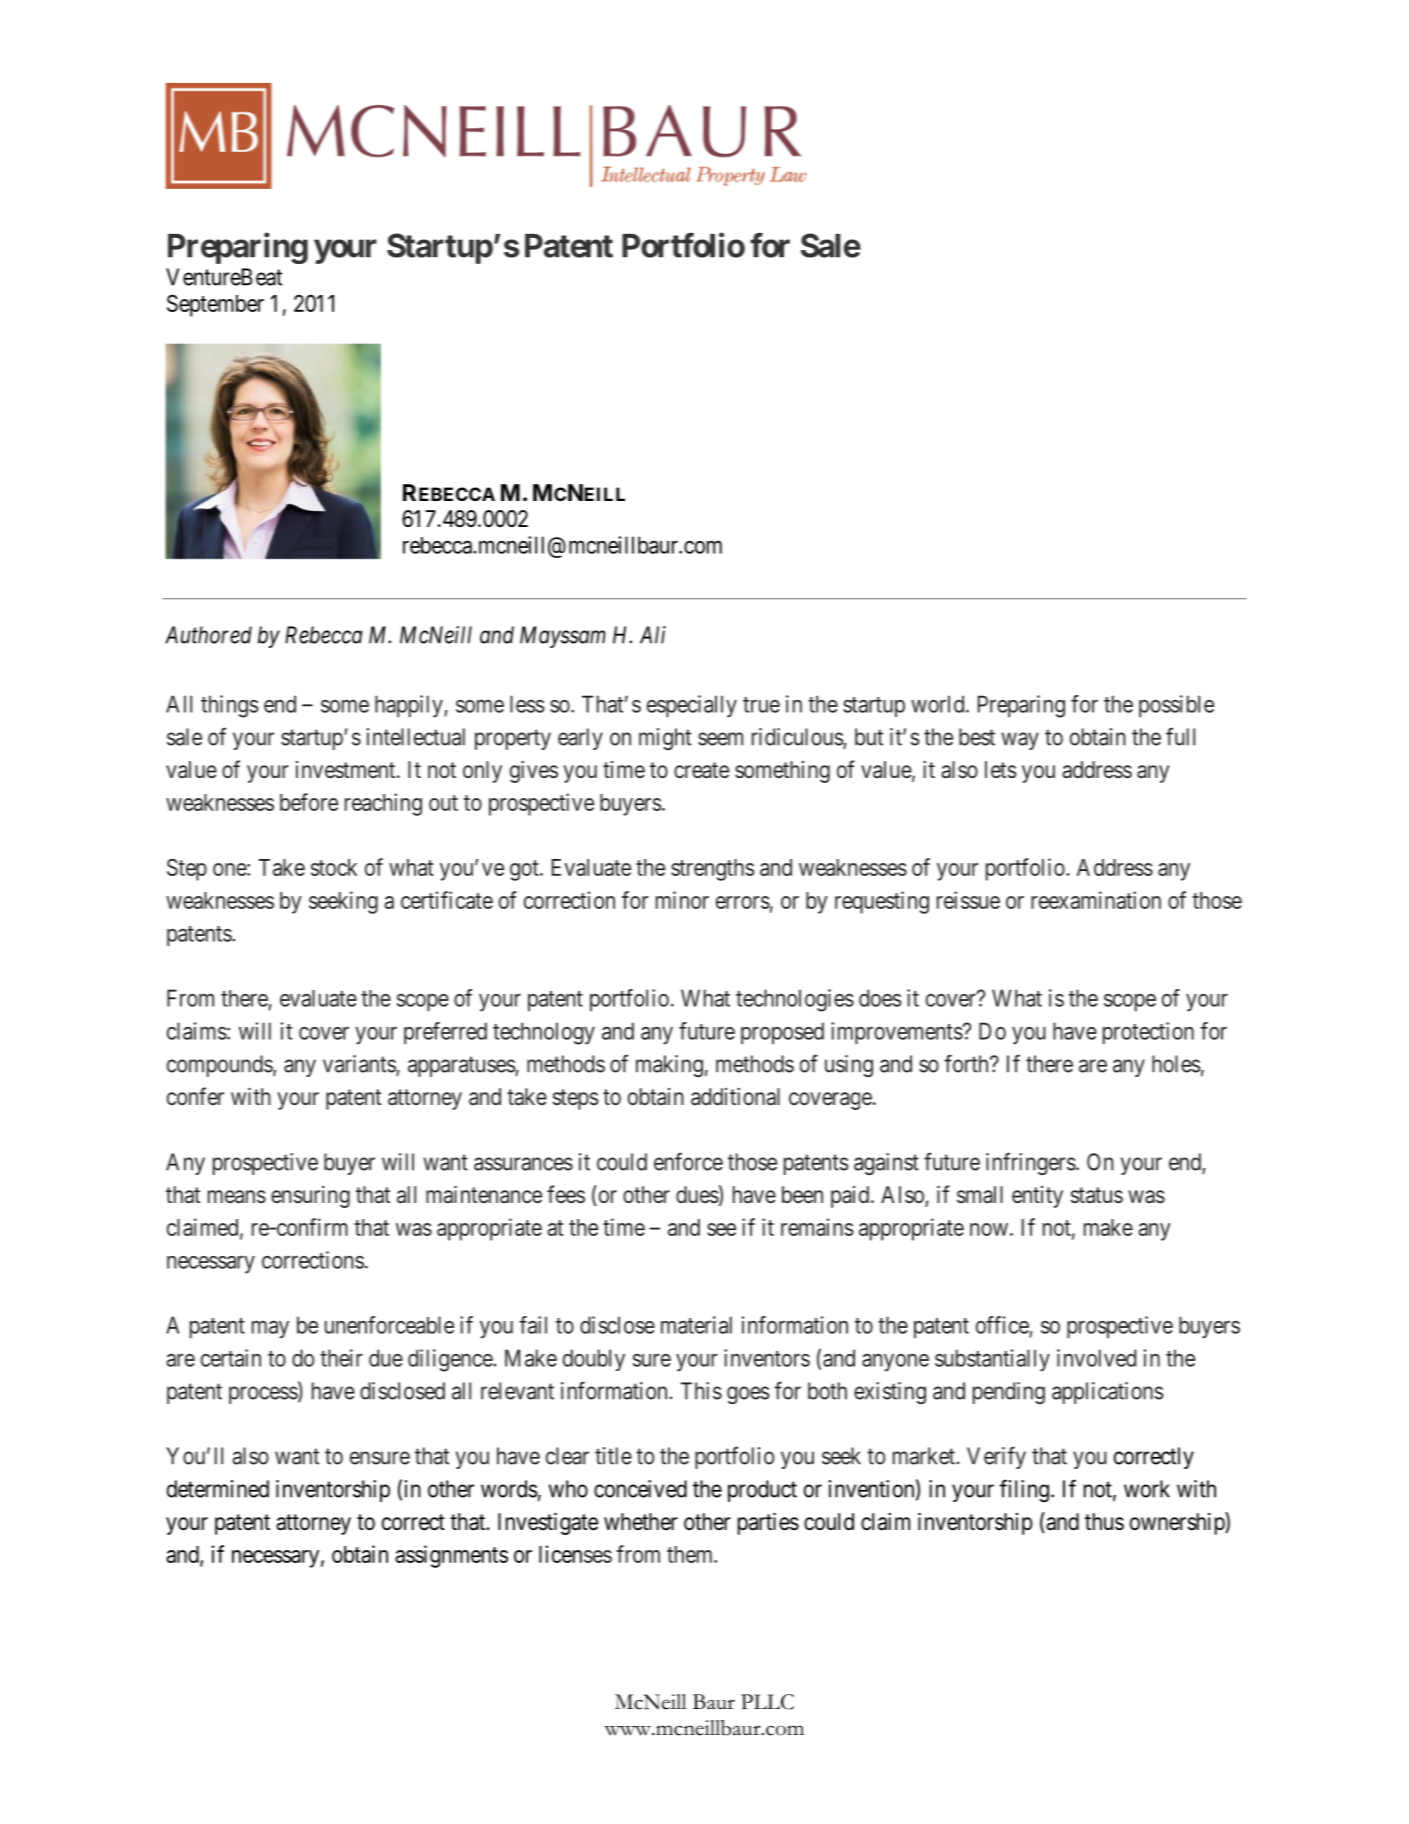 The width and height of the page is (1409, 1824). I want to click on process, so click(264, 1395).
